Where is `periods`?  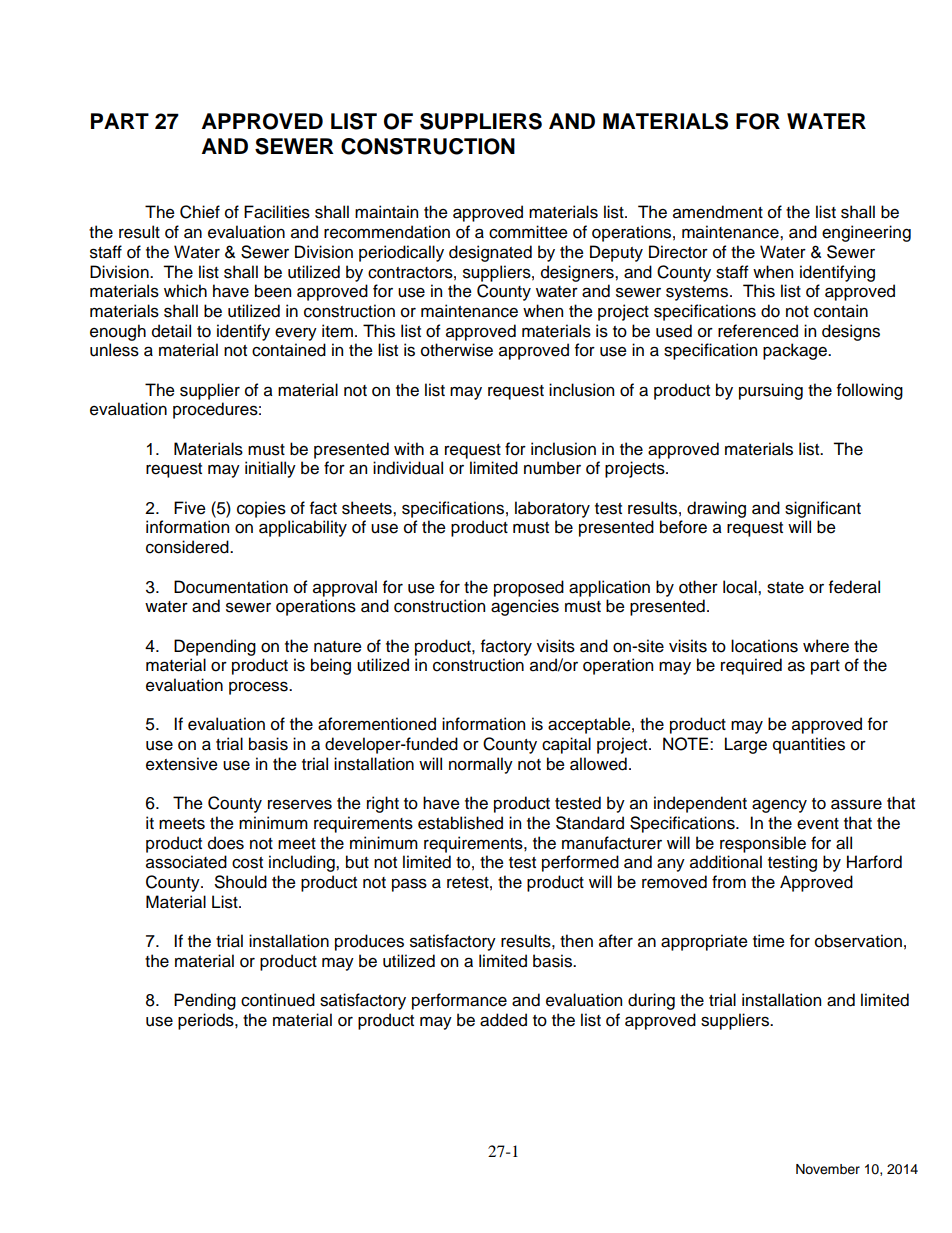 periods is located at coordinates (207, 1021).
